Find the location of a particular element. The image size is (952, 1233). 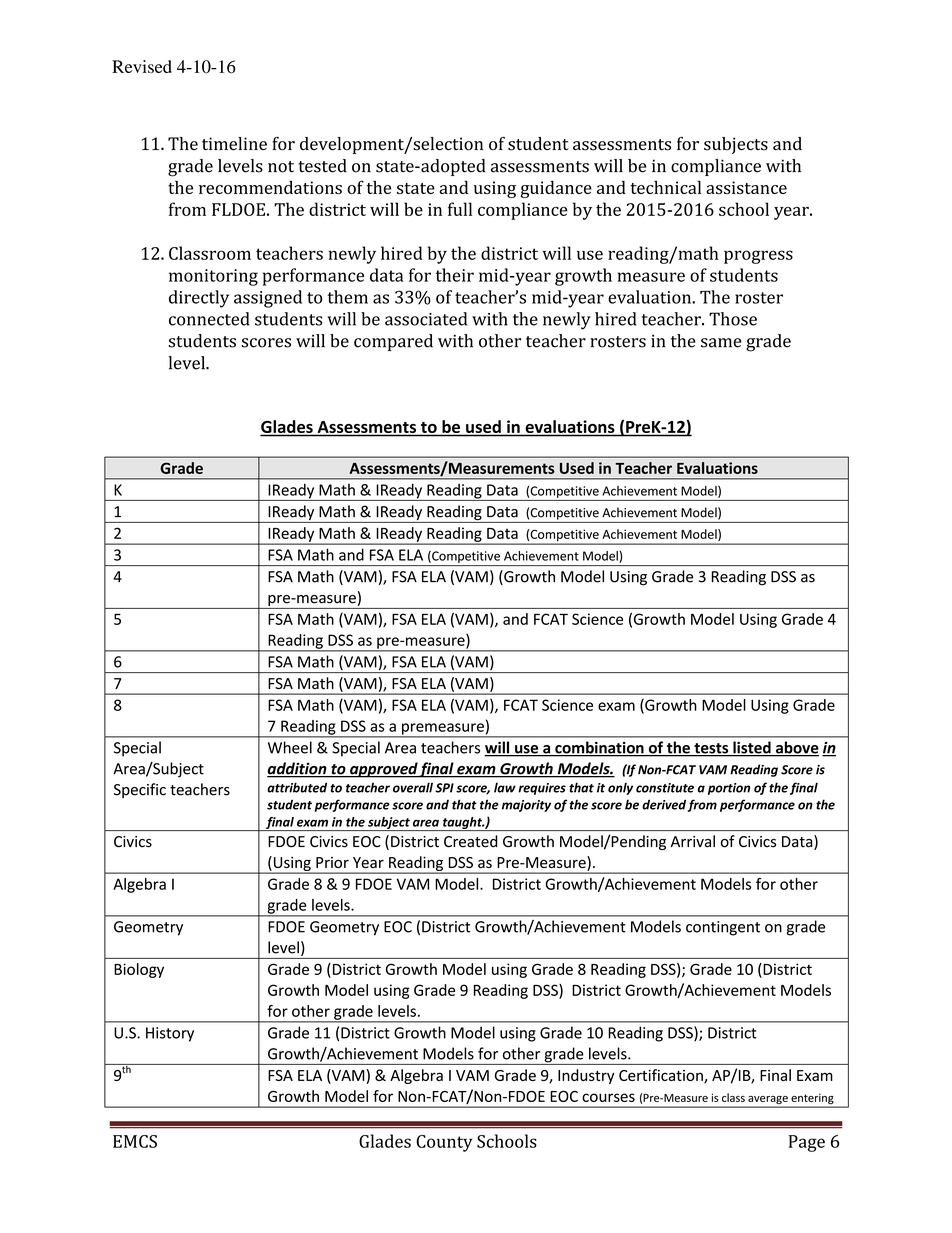

addition is located at coordinates (298, 769).
